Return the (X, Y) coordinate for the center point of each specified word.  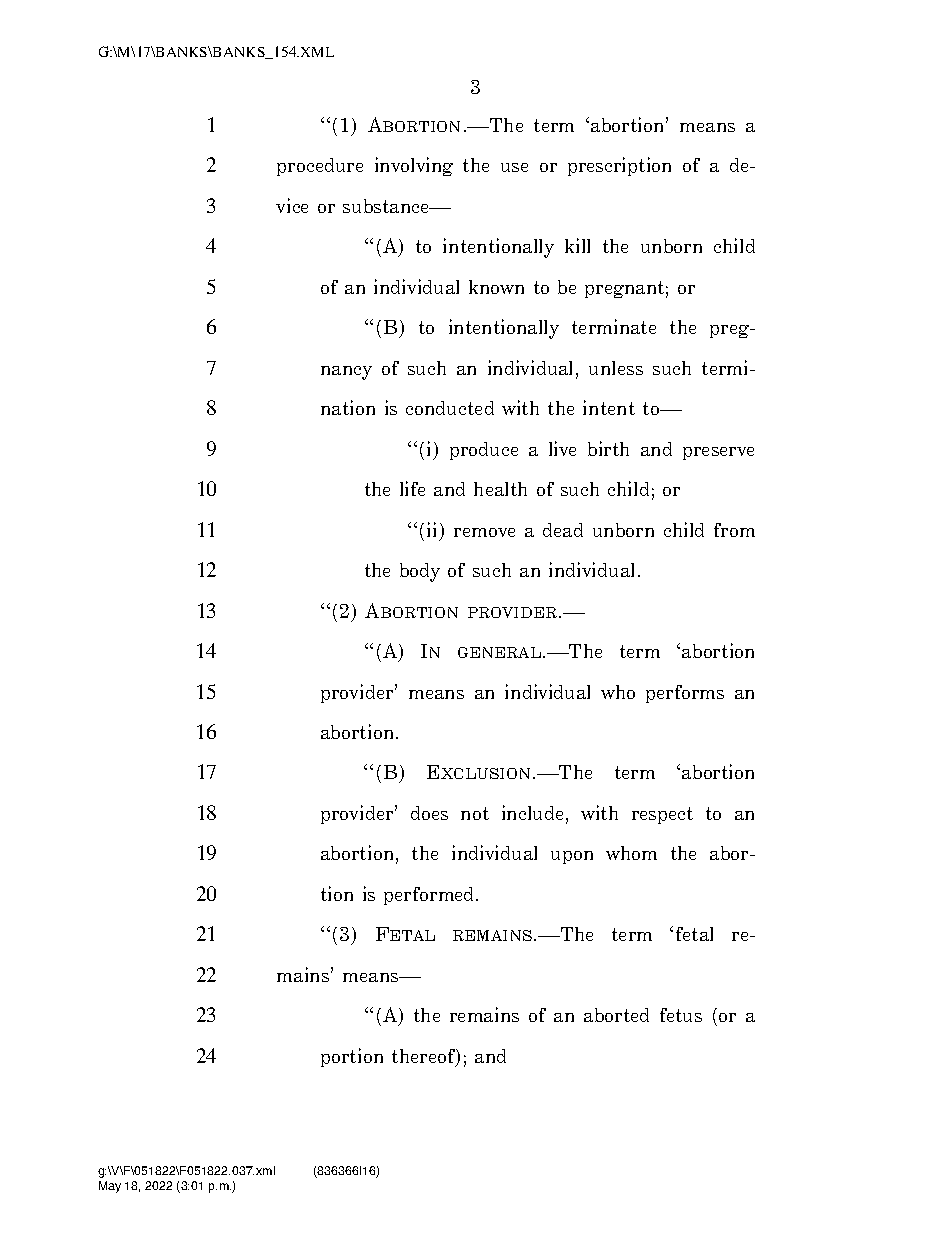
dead (563, 530)
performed (430, 896)
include (532, 812)
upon (572, 857)
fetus (681, 1015)
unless (616, 368)
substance (387, 206)
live (562, 448)
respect (662, 815)
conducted (450, 408)
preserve (718, 453)
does (429, 813)
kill (577, 245)
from (734, 530)
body (420, 572)
